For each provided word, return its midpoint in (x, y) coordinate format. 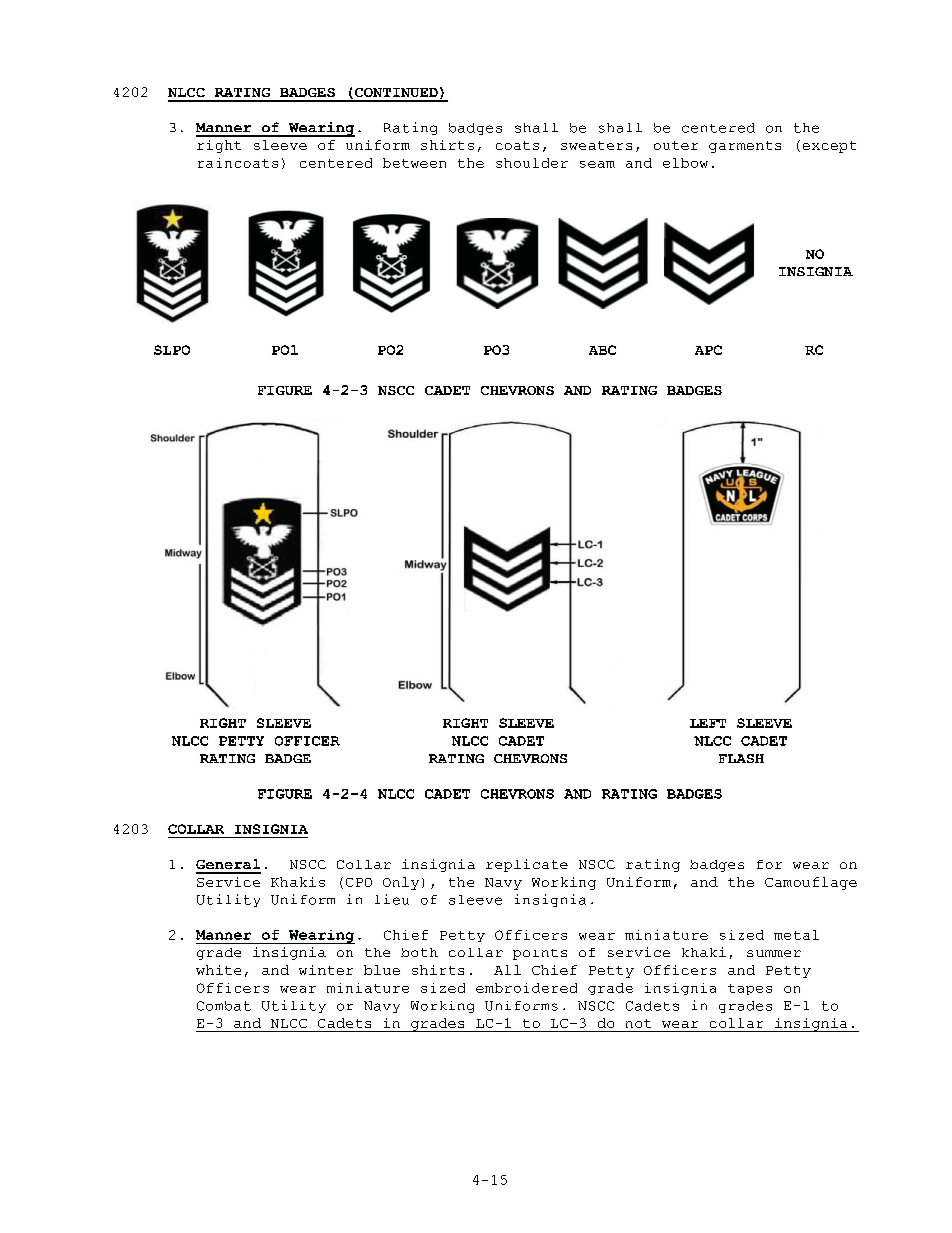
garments (745, 147)
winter (326, 970)
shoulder (532, 163)
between (414, 163)
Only (401, 883)
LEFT (708, 723)
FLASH (741, 758)
